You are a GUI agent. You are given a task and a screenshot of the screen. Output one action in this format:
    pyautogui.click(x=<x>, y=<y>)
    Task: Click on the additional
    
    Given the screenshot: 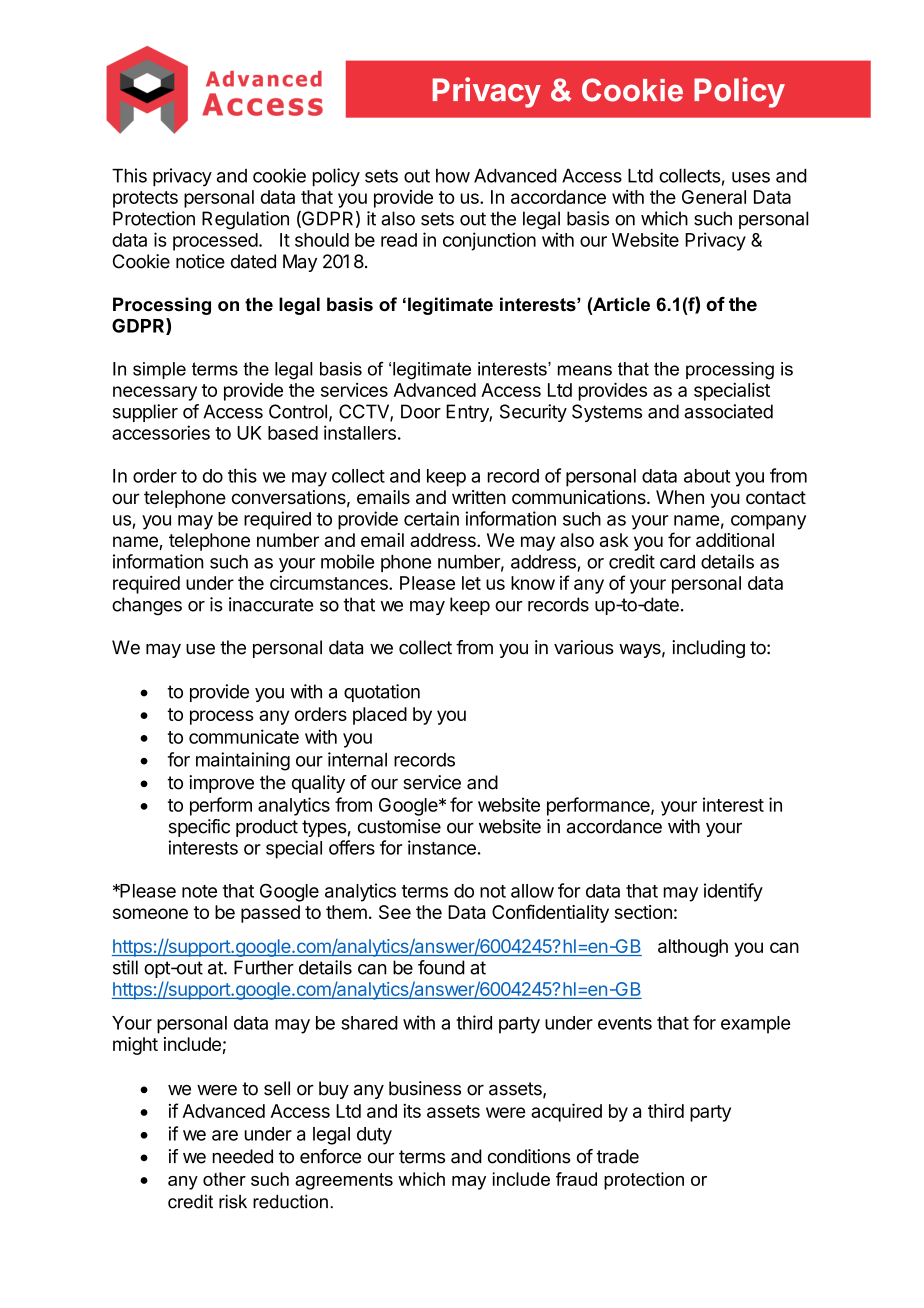 What is the action you would take?
    pyautogui.click(x=735, y=540)
